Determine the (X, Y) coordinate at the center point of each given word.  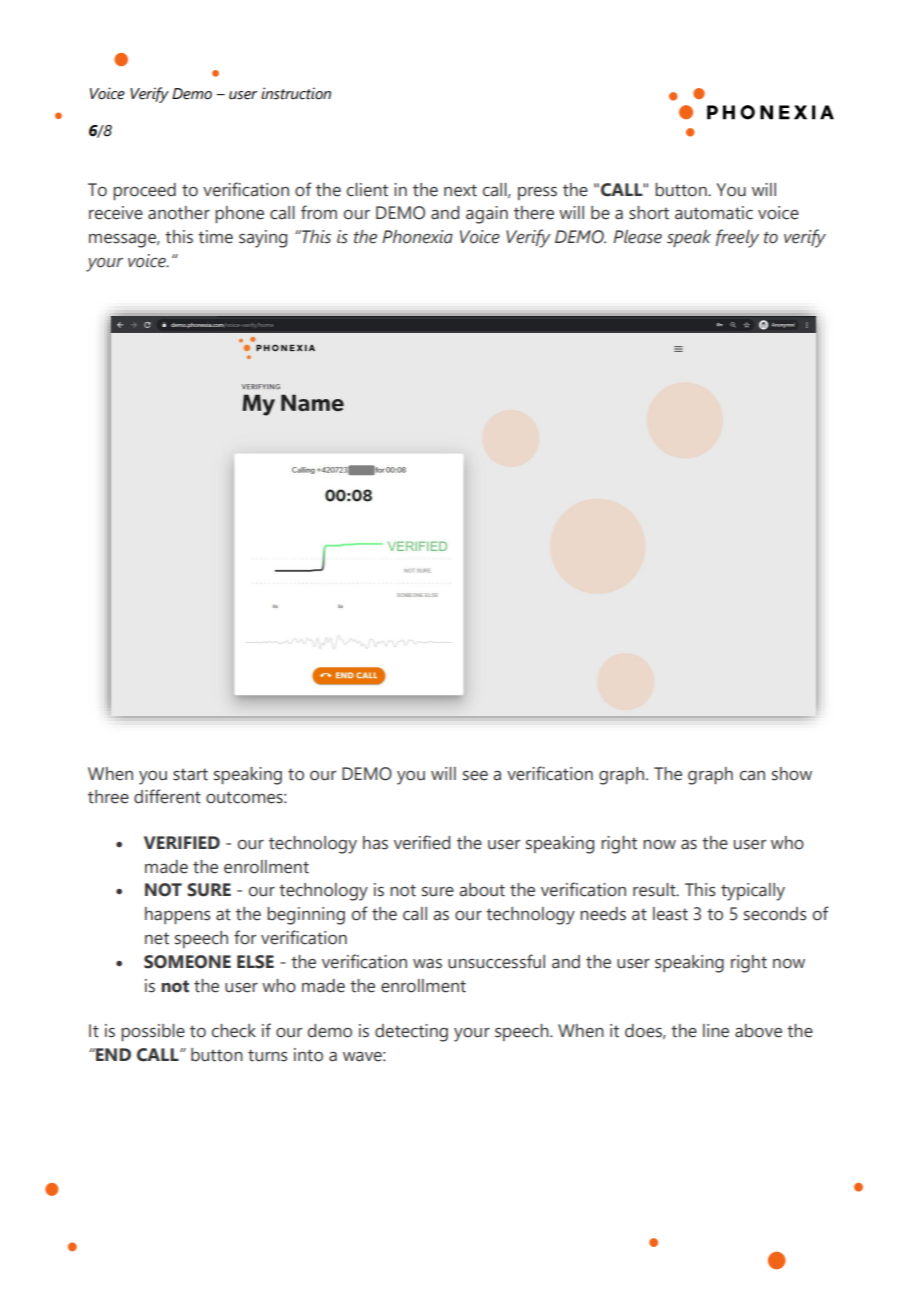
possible (153, 1032)
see (475, 776)
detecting (411, 1033)
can (752, 775)
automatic (714, 213)
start (190, 774)
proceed (144, 191)
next (460, 190)
